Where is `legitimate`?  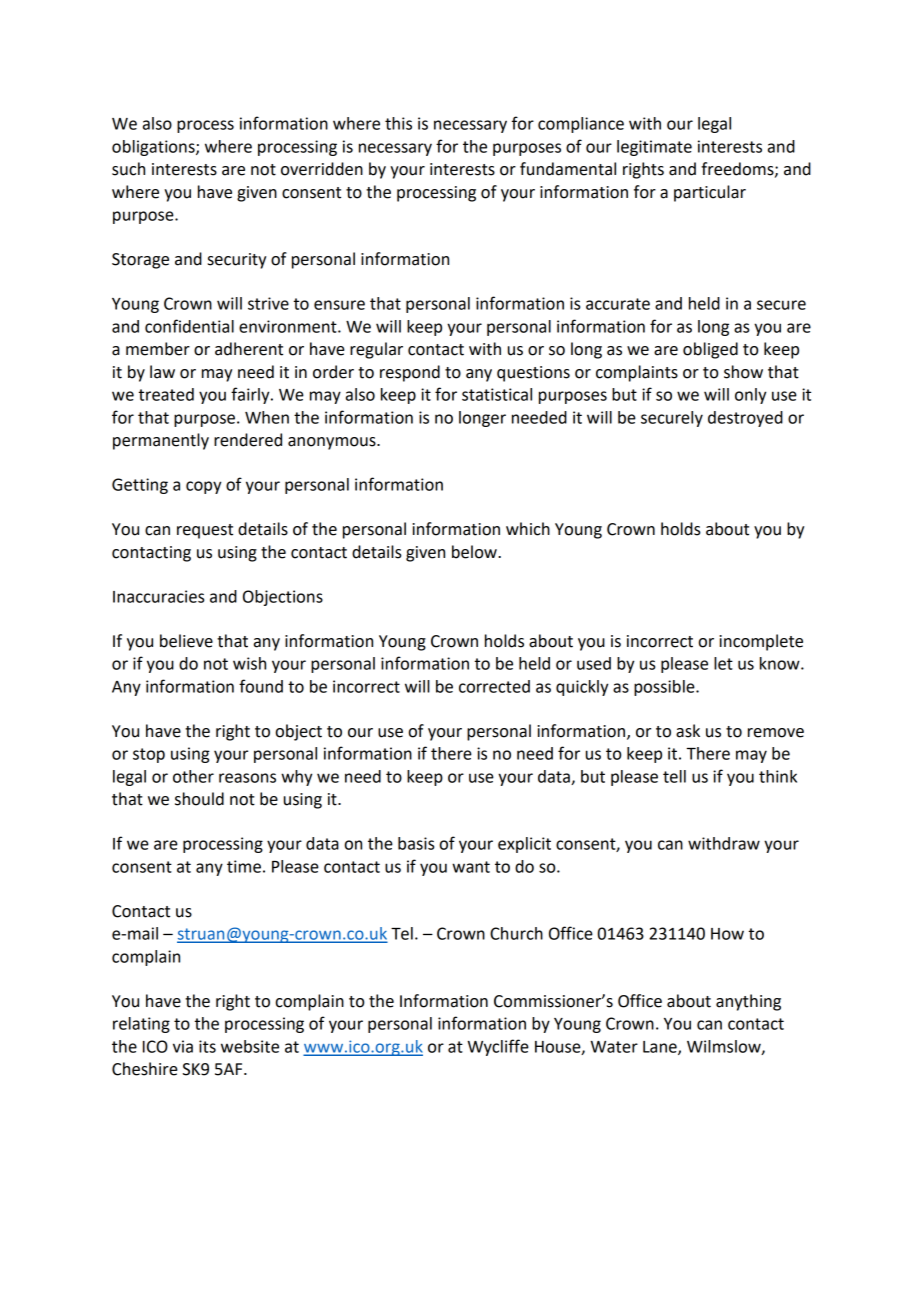 legitimate is located at coordinates (654, 148).
